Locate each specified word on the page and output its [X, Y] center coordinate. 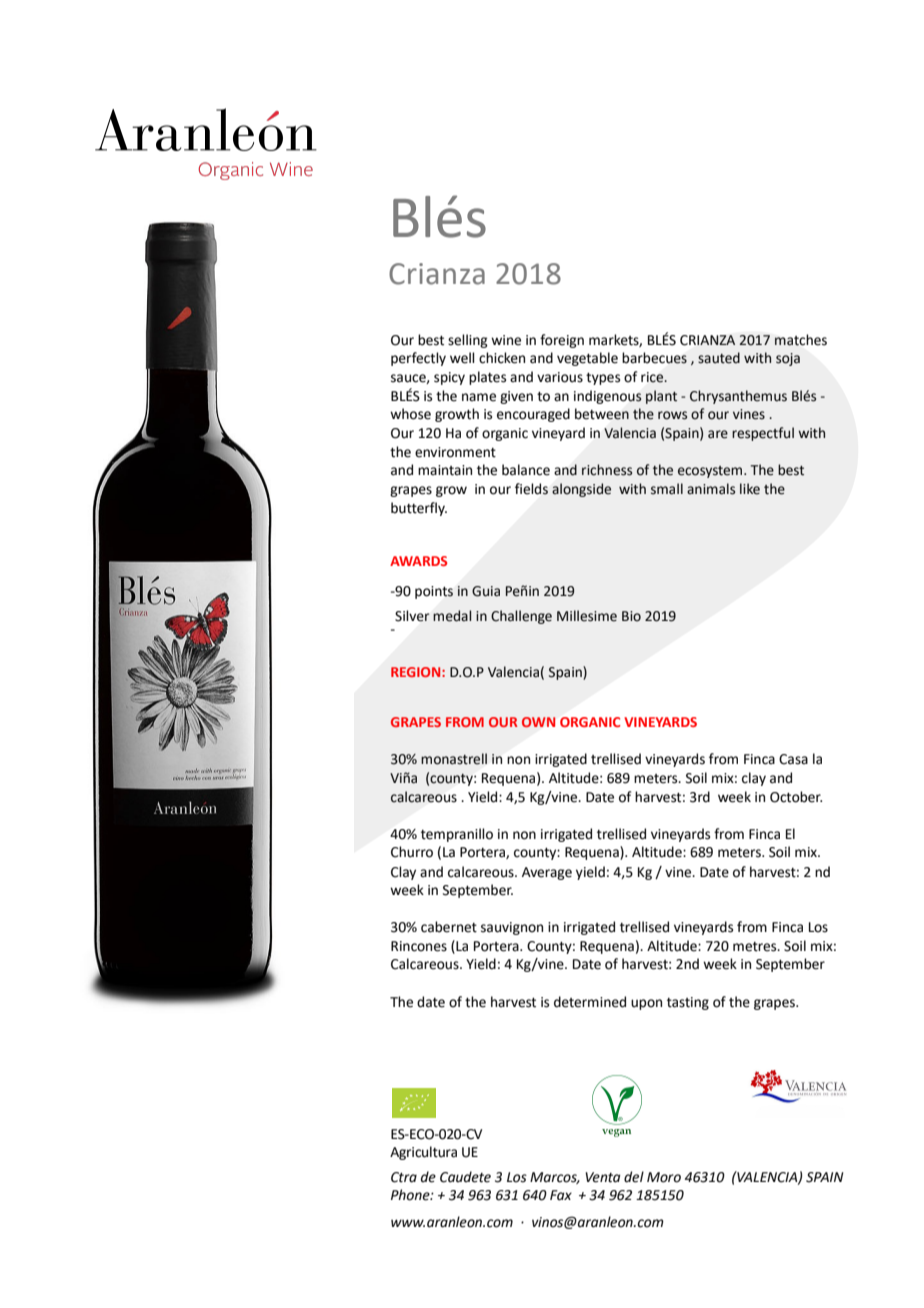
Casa [793, 759]
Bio [631, 616]
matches [801, 340]
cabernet [449, 927]
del [634, 1177]
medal [452, 616]
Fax [561, 1195]
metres [756, 947]
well [462, 358]
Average [547, 873]
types [603, 379]
